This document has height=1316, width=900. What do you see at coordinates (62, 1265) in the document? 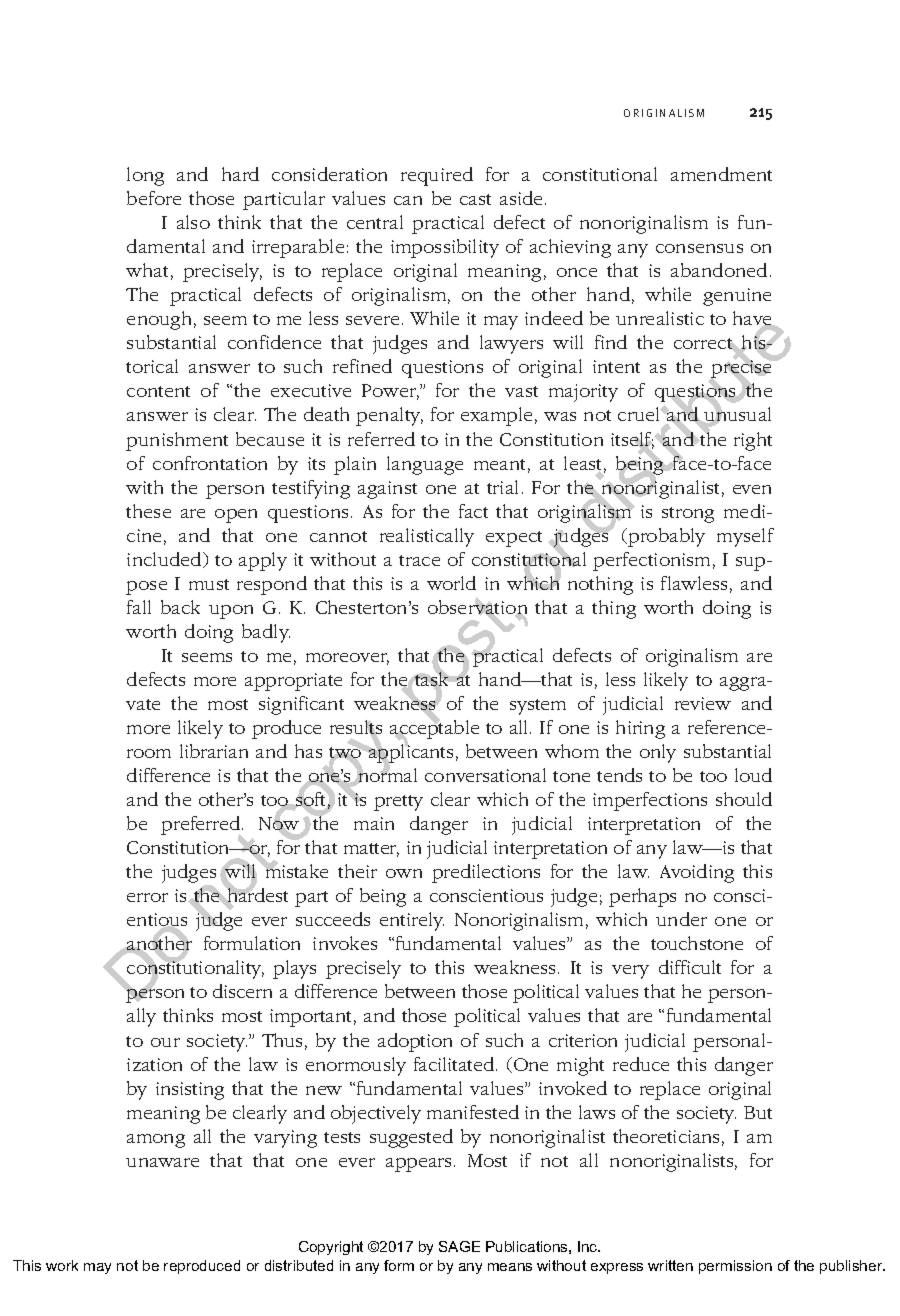
I see `work` at bounding box center [62, 1265].
